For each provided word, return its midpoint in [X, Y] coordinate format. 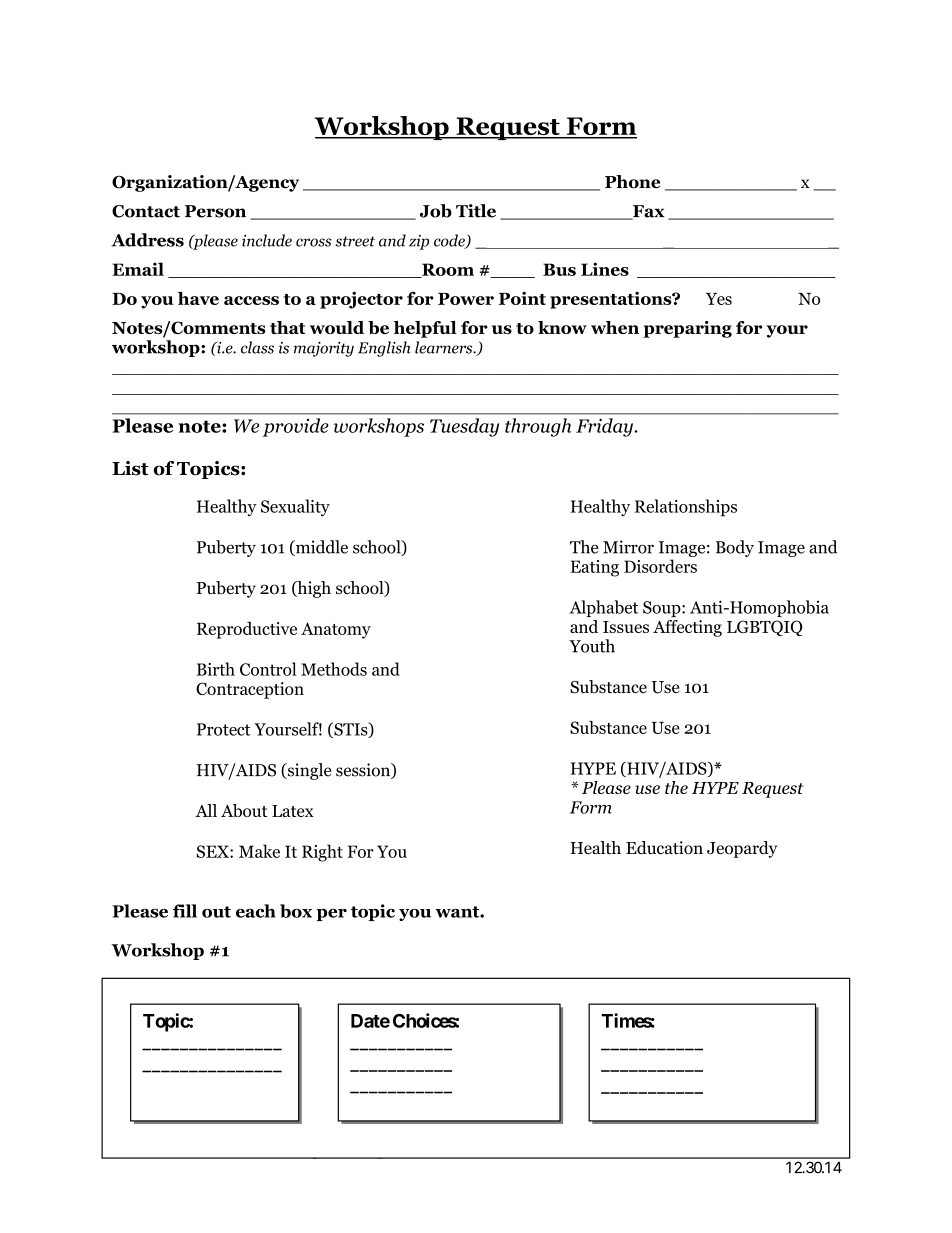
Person [215, 211]
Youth [592, 646]
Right [322, 853]
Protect [223, 729]
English [384, 349]
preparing [687, 329]
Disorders [660, 566]
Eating [594, 568]
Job [436, 211]
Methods [334, 669]
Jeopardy [742, 849]
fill [185, 911]
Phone [632, 182]
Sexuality [295, 507]
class [257, 347]
